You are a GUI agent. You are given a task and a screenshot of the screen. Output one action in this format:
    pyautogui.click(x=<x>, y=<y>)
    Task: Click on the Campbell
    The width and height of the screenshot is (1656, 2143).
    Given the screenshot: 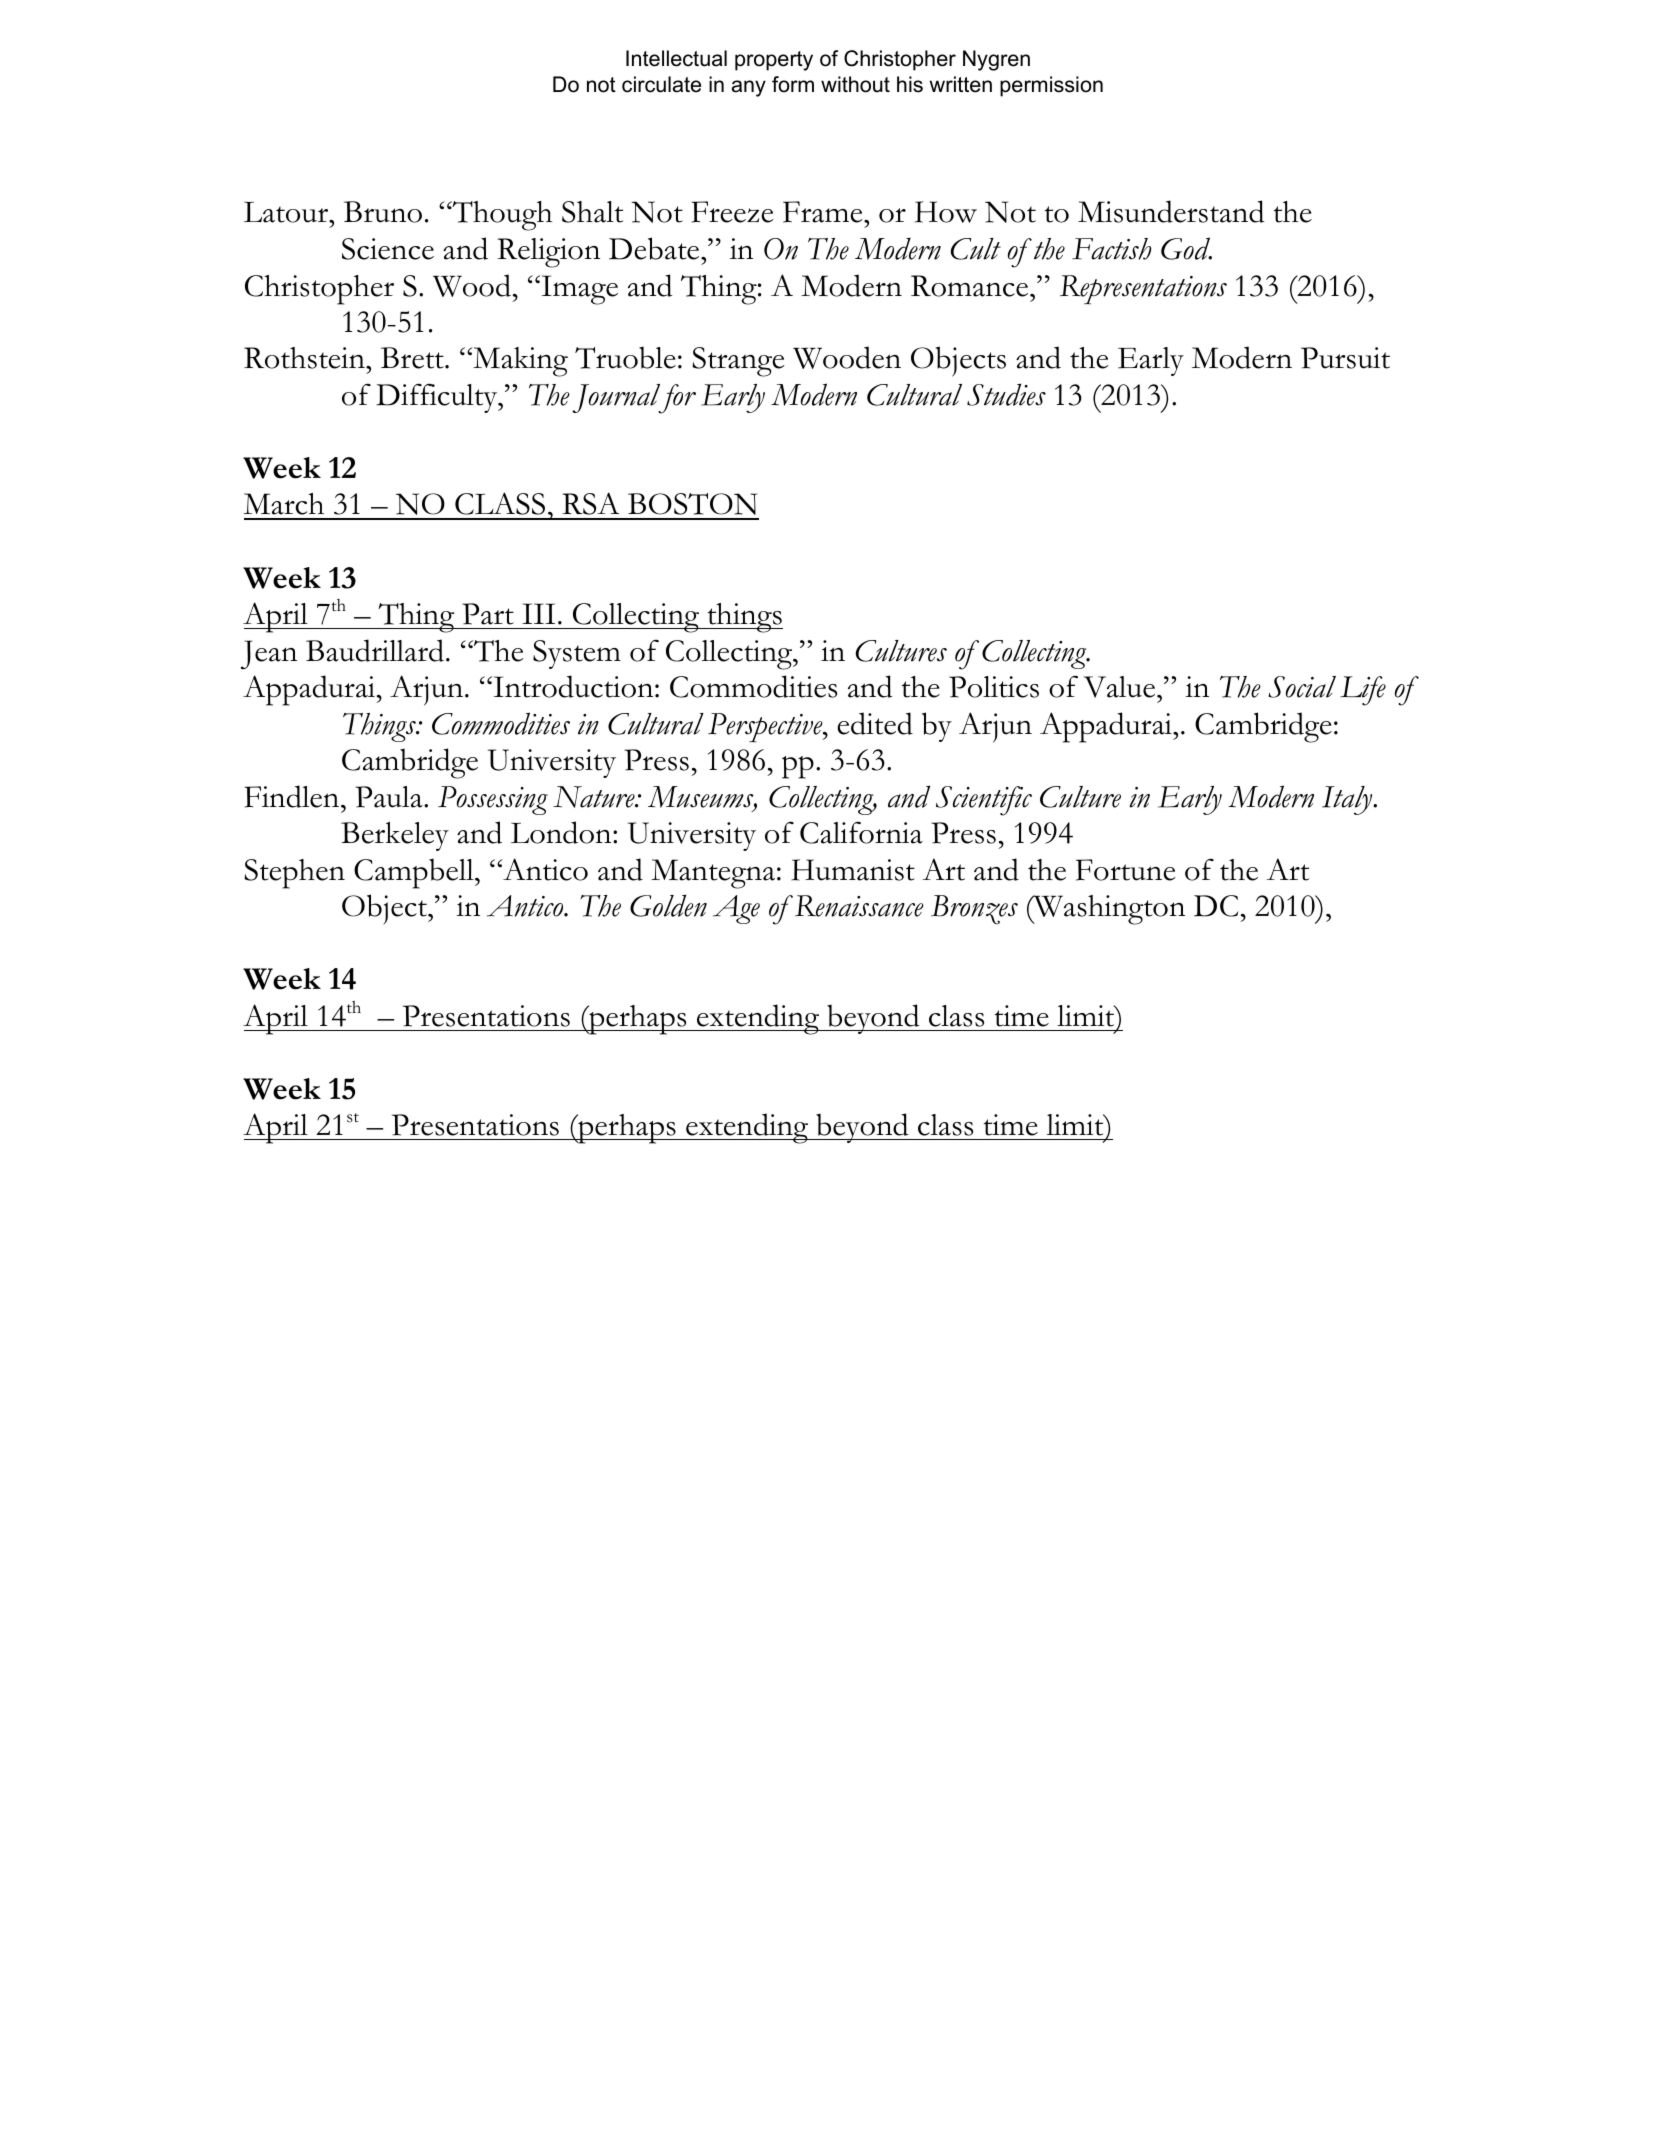 What is the action you would take?
    pyautogui.click(x=415, y=873)
